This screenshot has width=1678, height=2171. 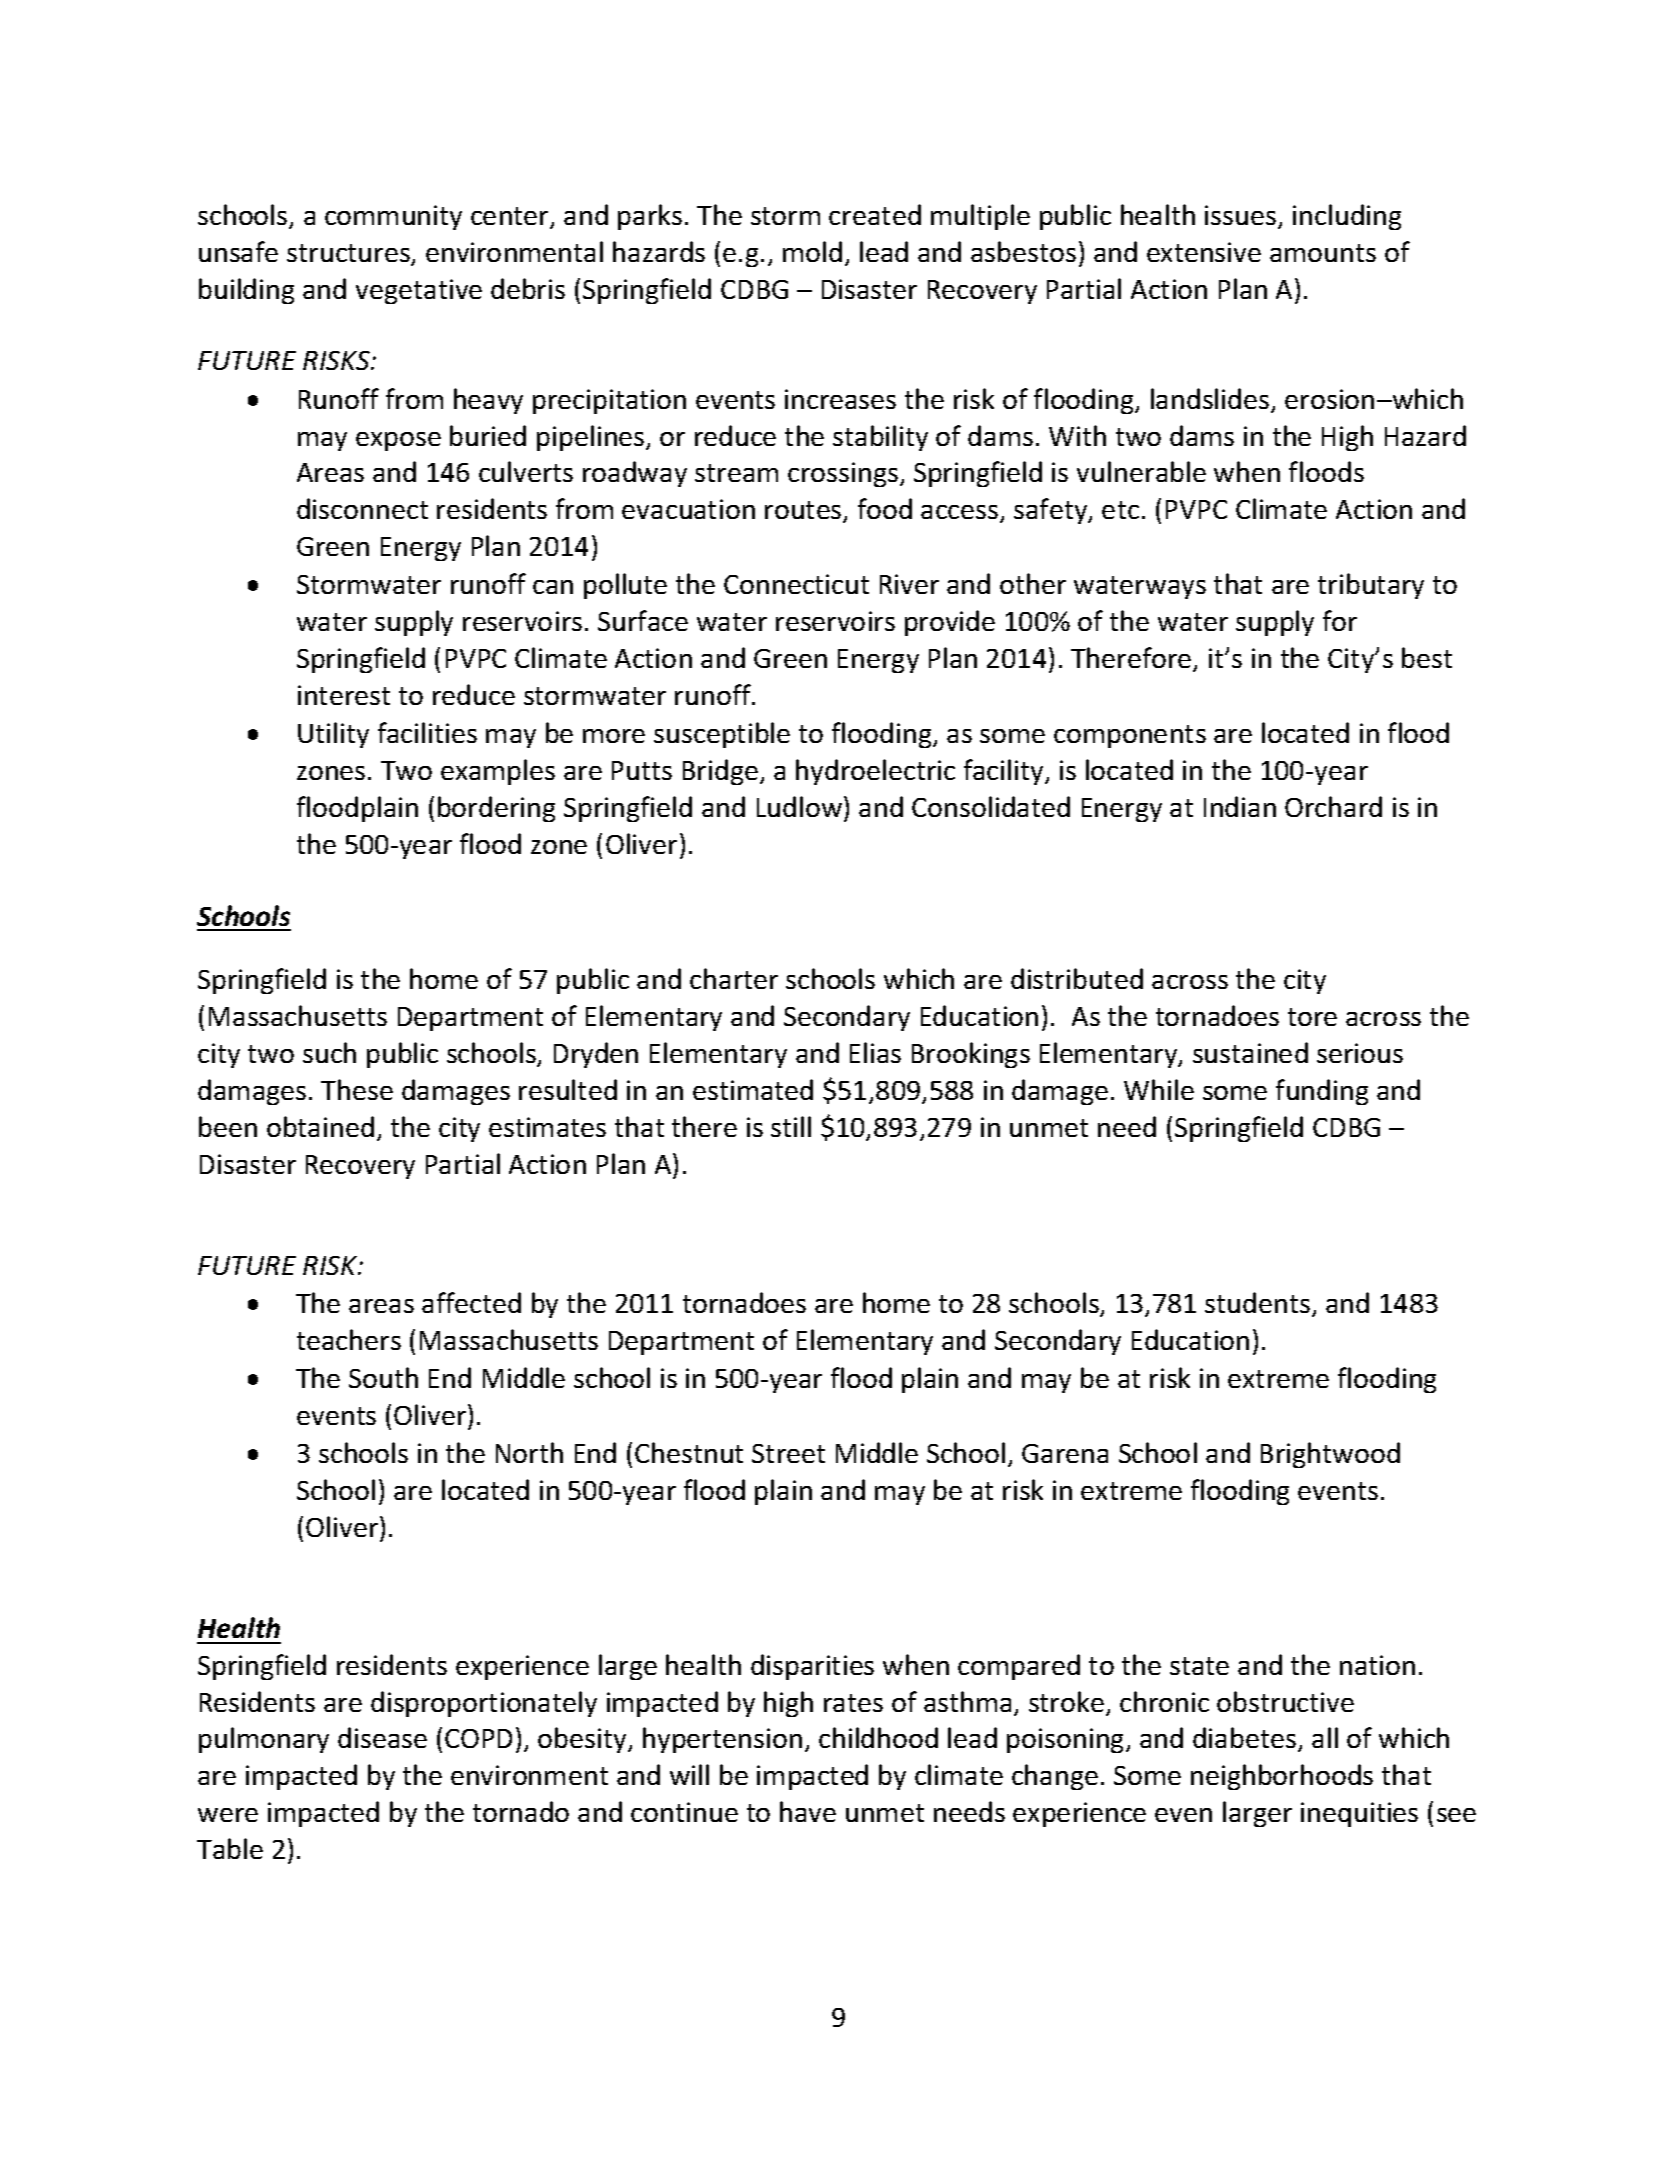 I want to click on amounts, so click(x=1323, y=253).
